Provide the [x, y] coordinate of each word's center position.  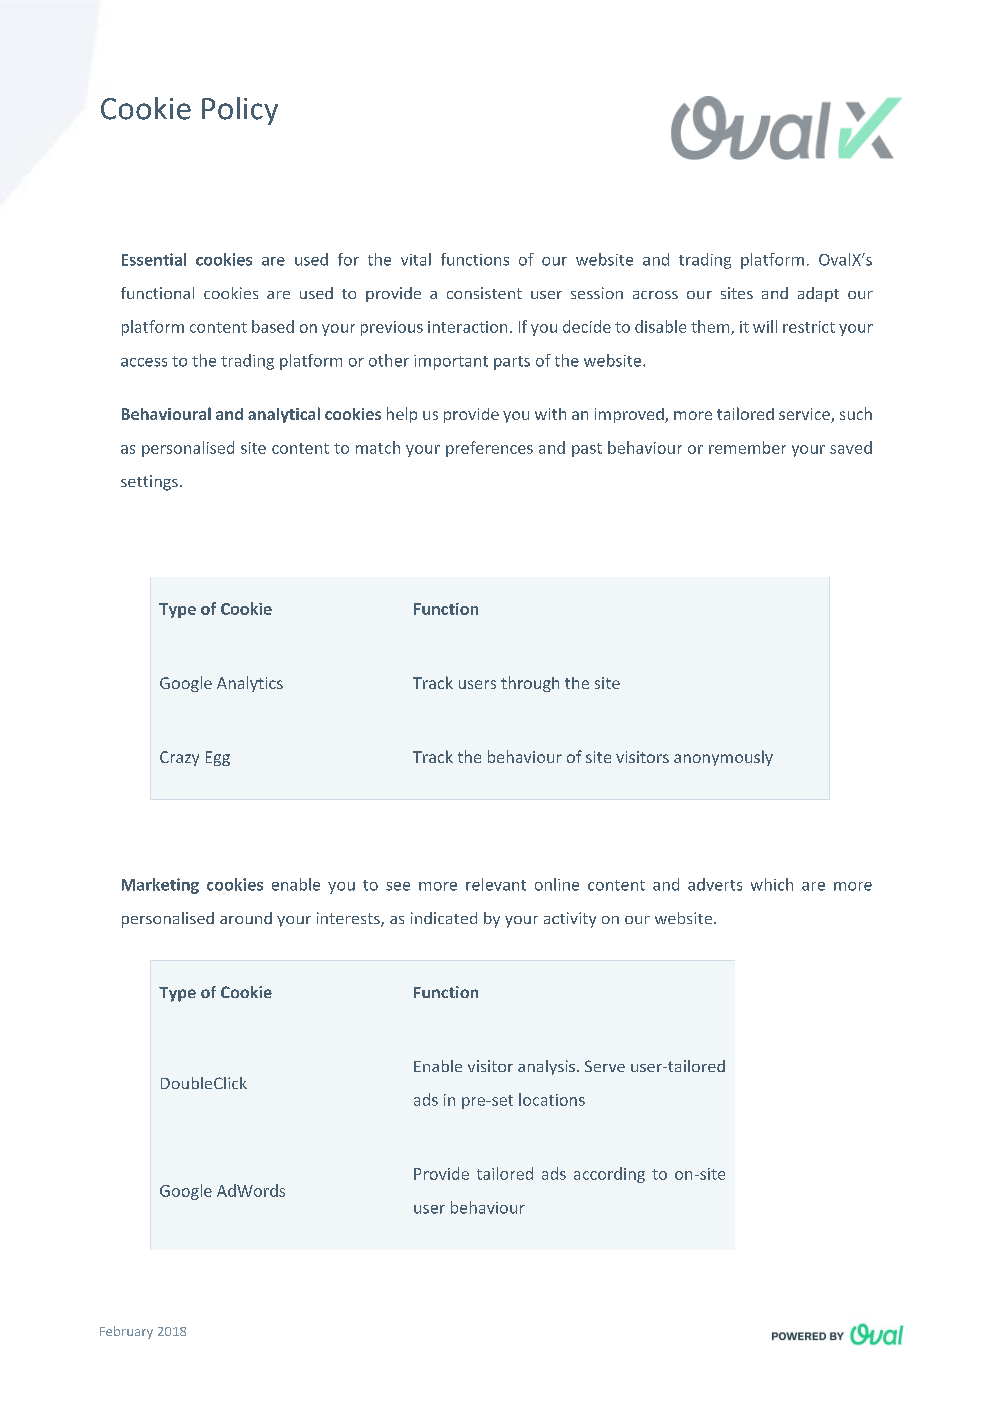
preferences [489, 449]
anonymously [723, 758]
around [246, 918]
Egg [218, 758]
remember [747, 447]
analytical [284, 415]
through [530, 684]
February [126, 1332]
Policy [240, 111]
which [772, 884]
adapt [818, 294]
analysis [546, 1067]
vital [416, 259]
